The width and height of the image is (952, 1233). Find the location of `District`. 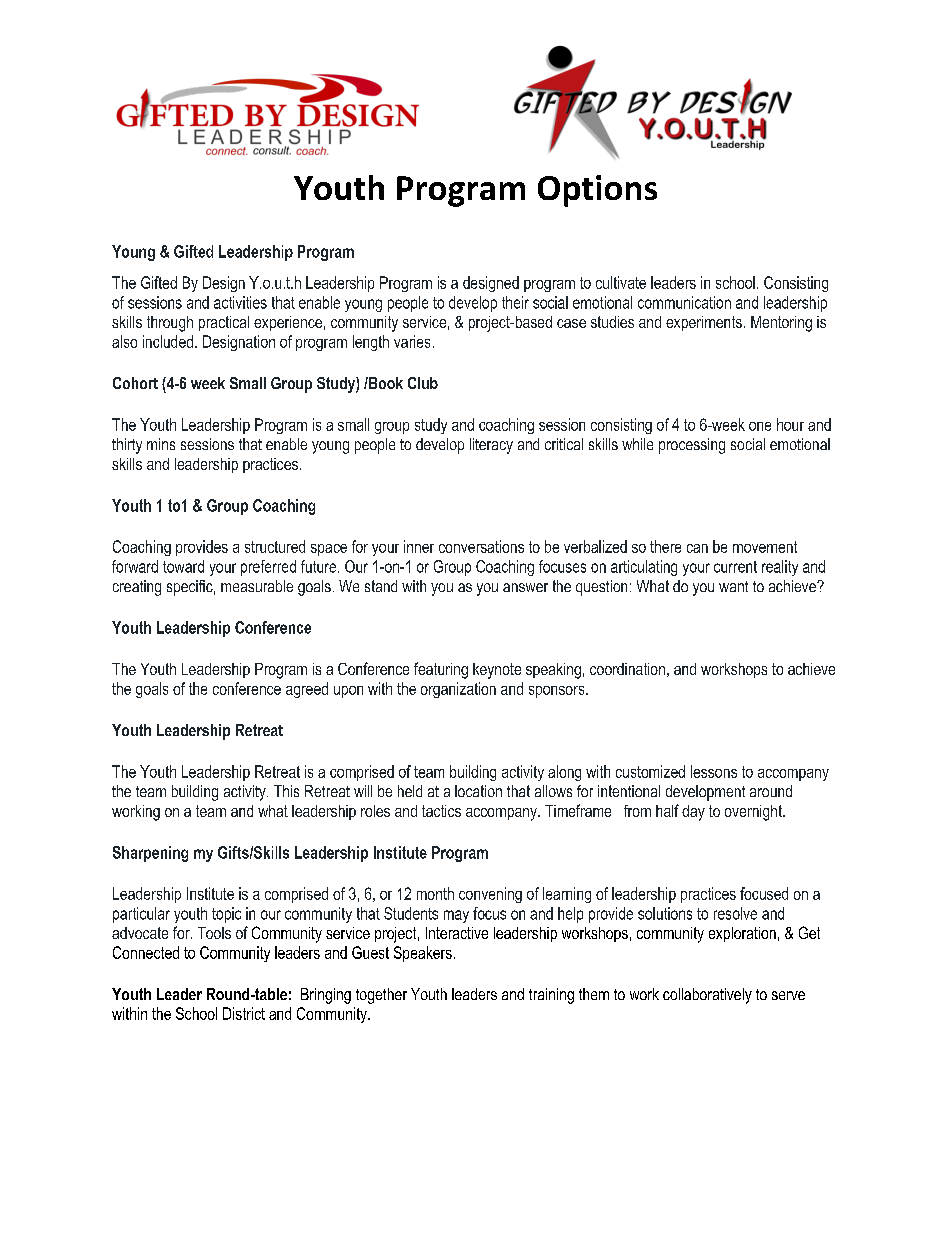

District is located at coordinates (244, 1013).
